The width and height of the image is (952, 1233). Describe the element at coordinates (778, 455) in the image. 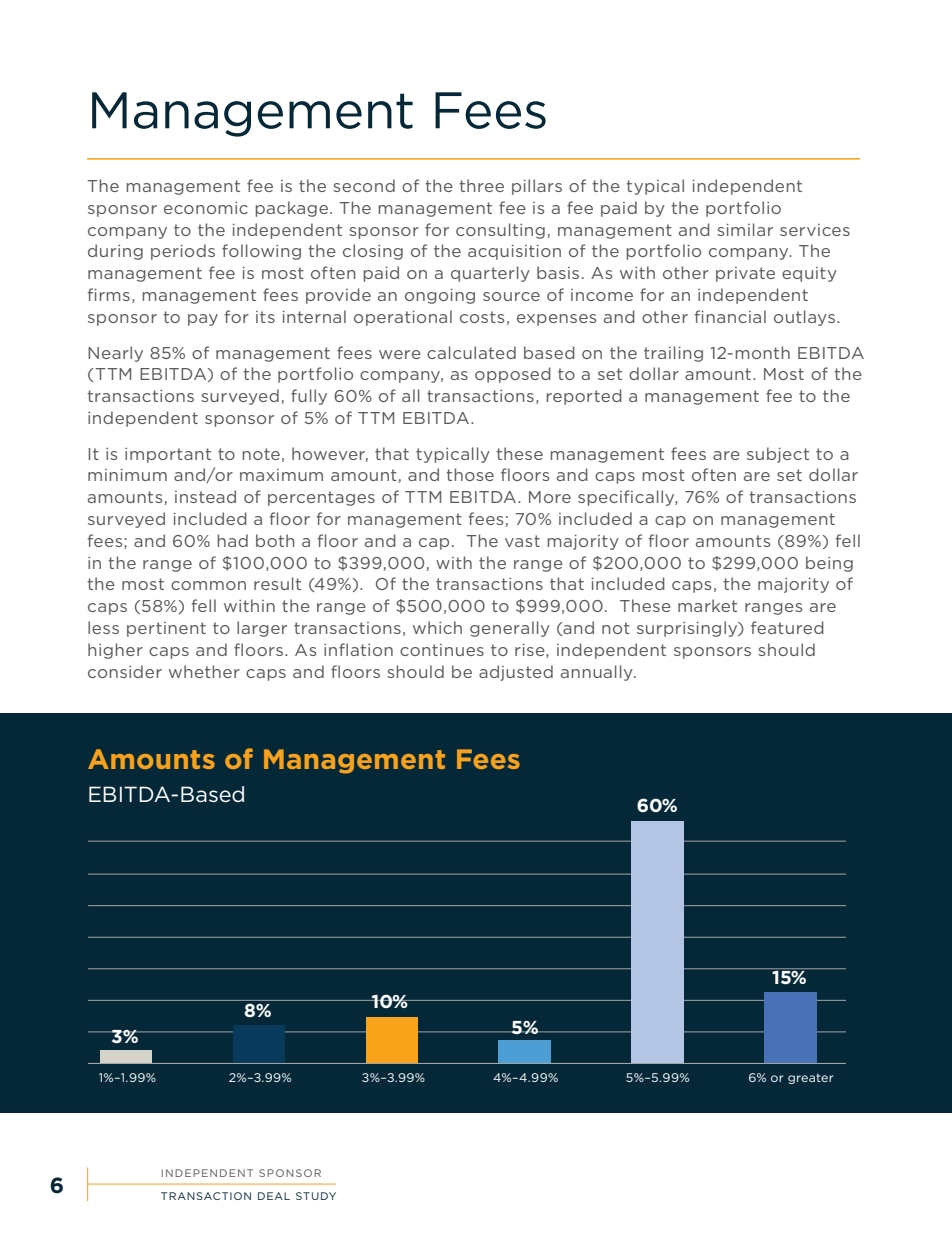

I see `subject` at that location.
